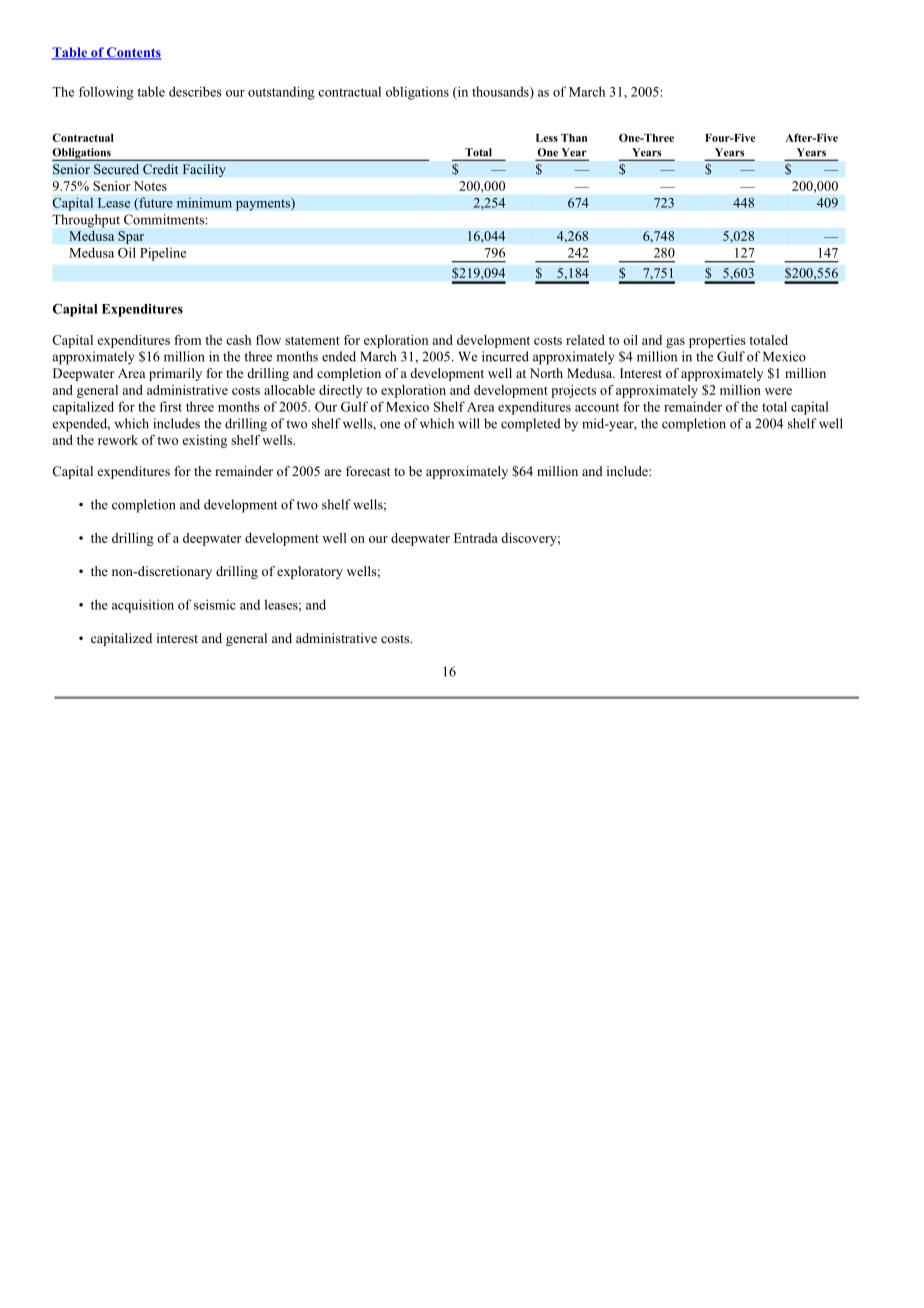 This screenshot has width=924, height=1308. Describe the element at coordinates (505, 356) in the screenshot. I see `incurred` at that location.
